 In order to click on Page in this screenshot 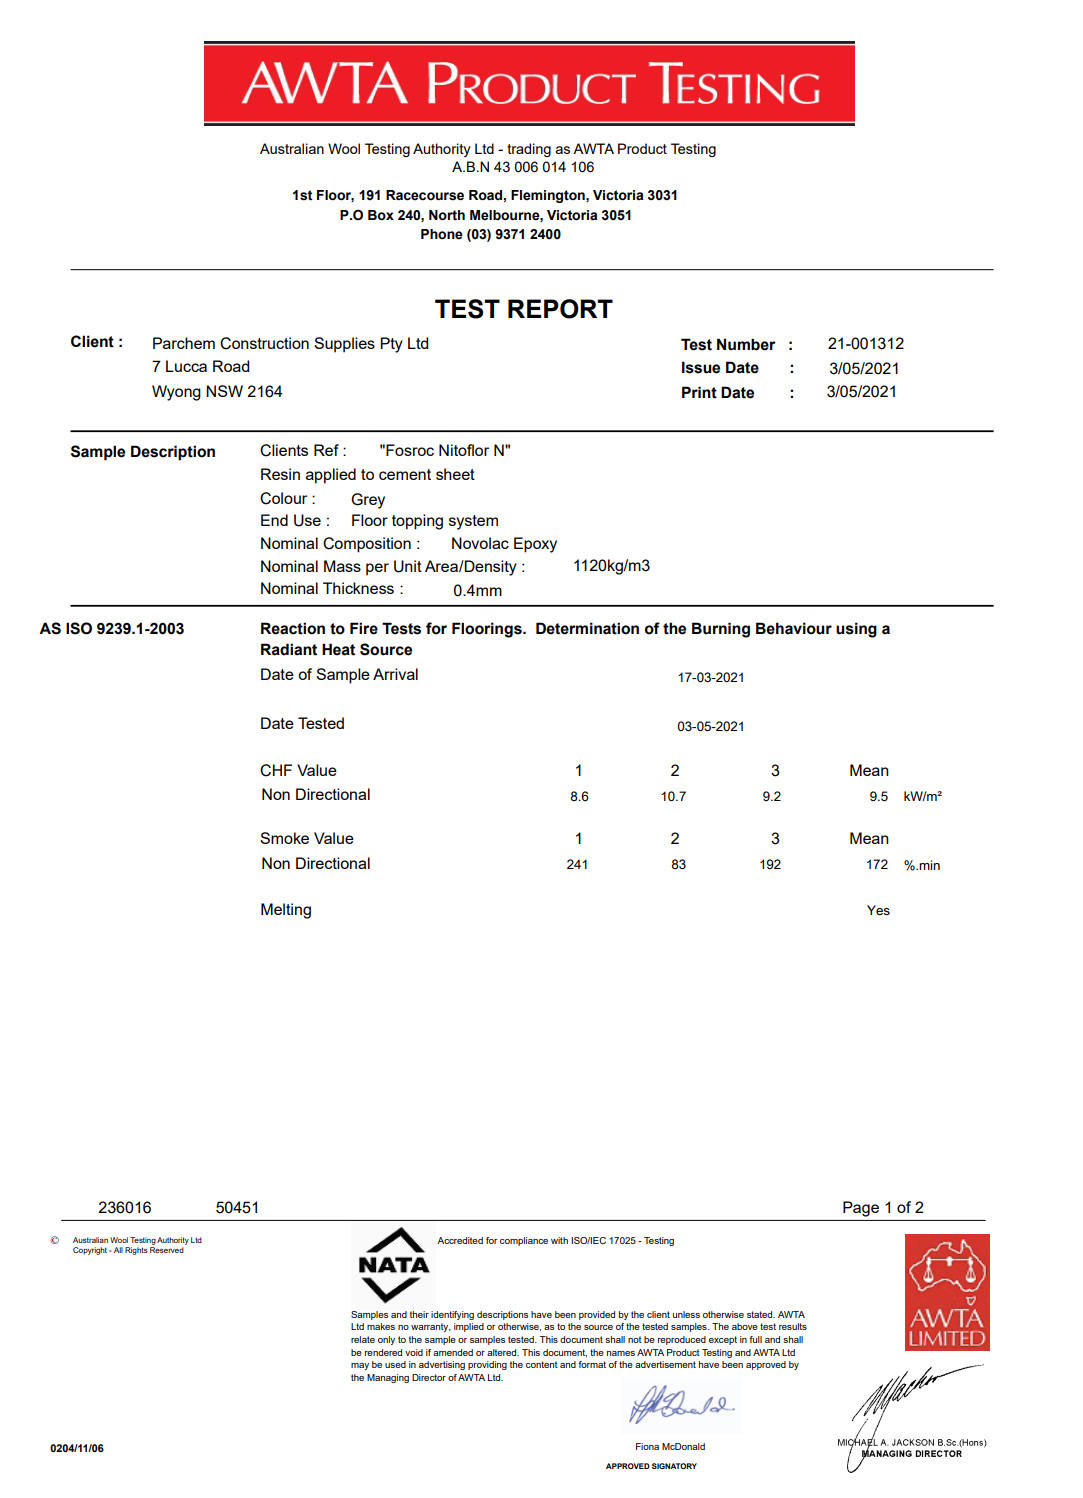, I will do `click(861, 1209)`.
